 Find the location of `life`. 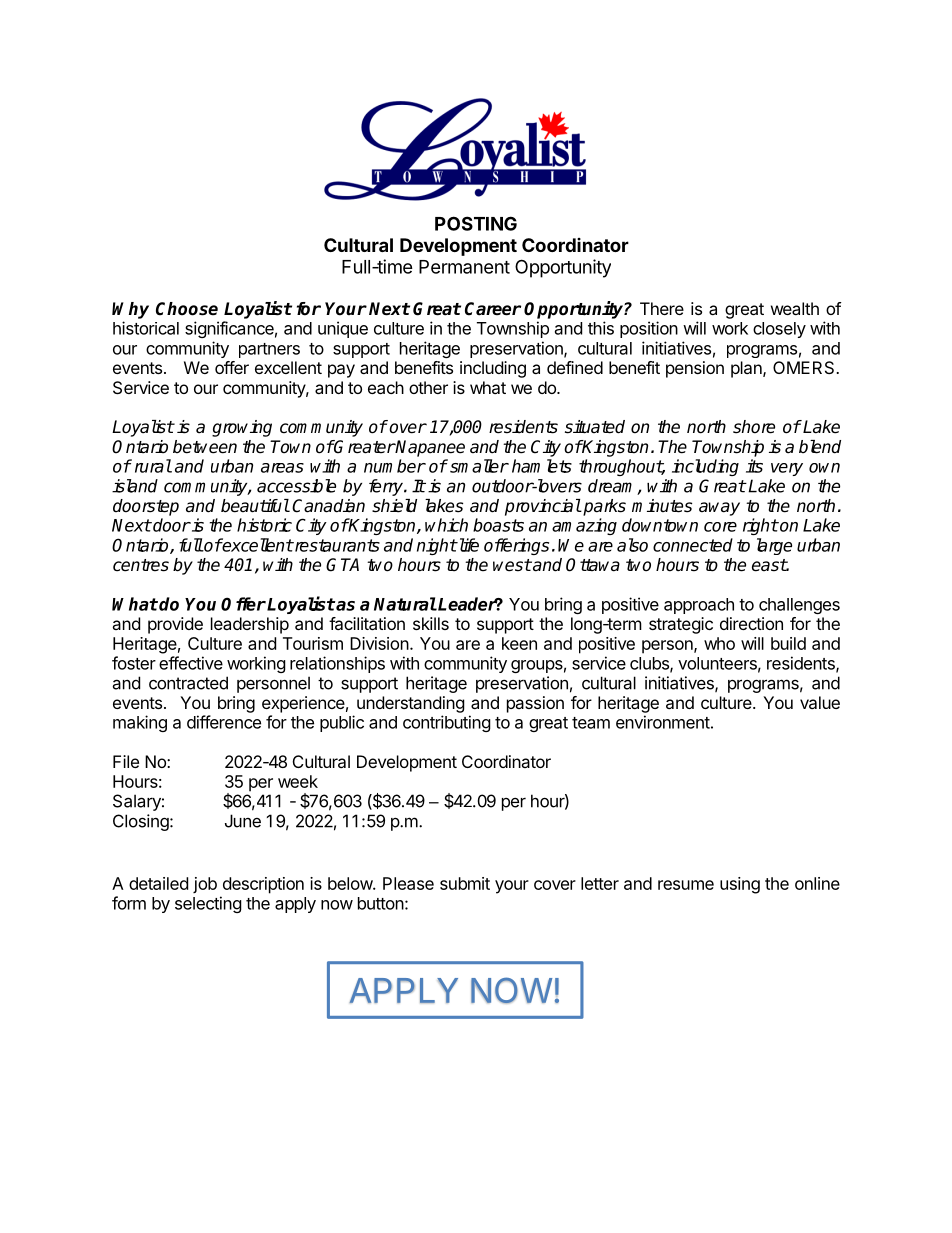

life is located at coordinates (467, 545).
